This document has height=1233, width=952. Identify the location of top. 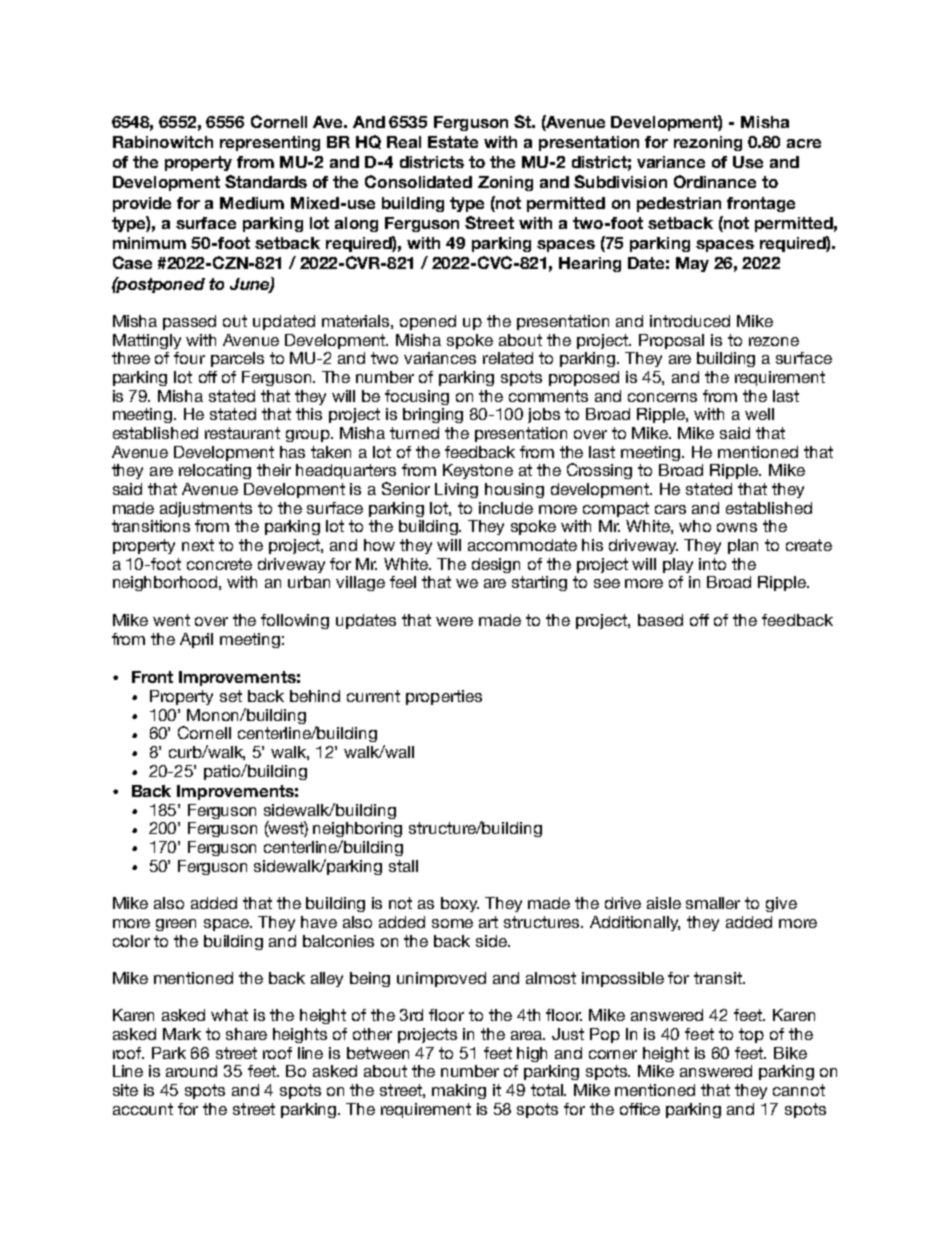
(751, 1035).
